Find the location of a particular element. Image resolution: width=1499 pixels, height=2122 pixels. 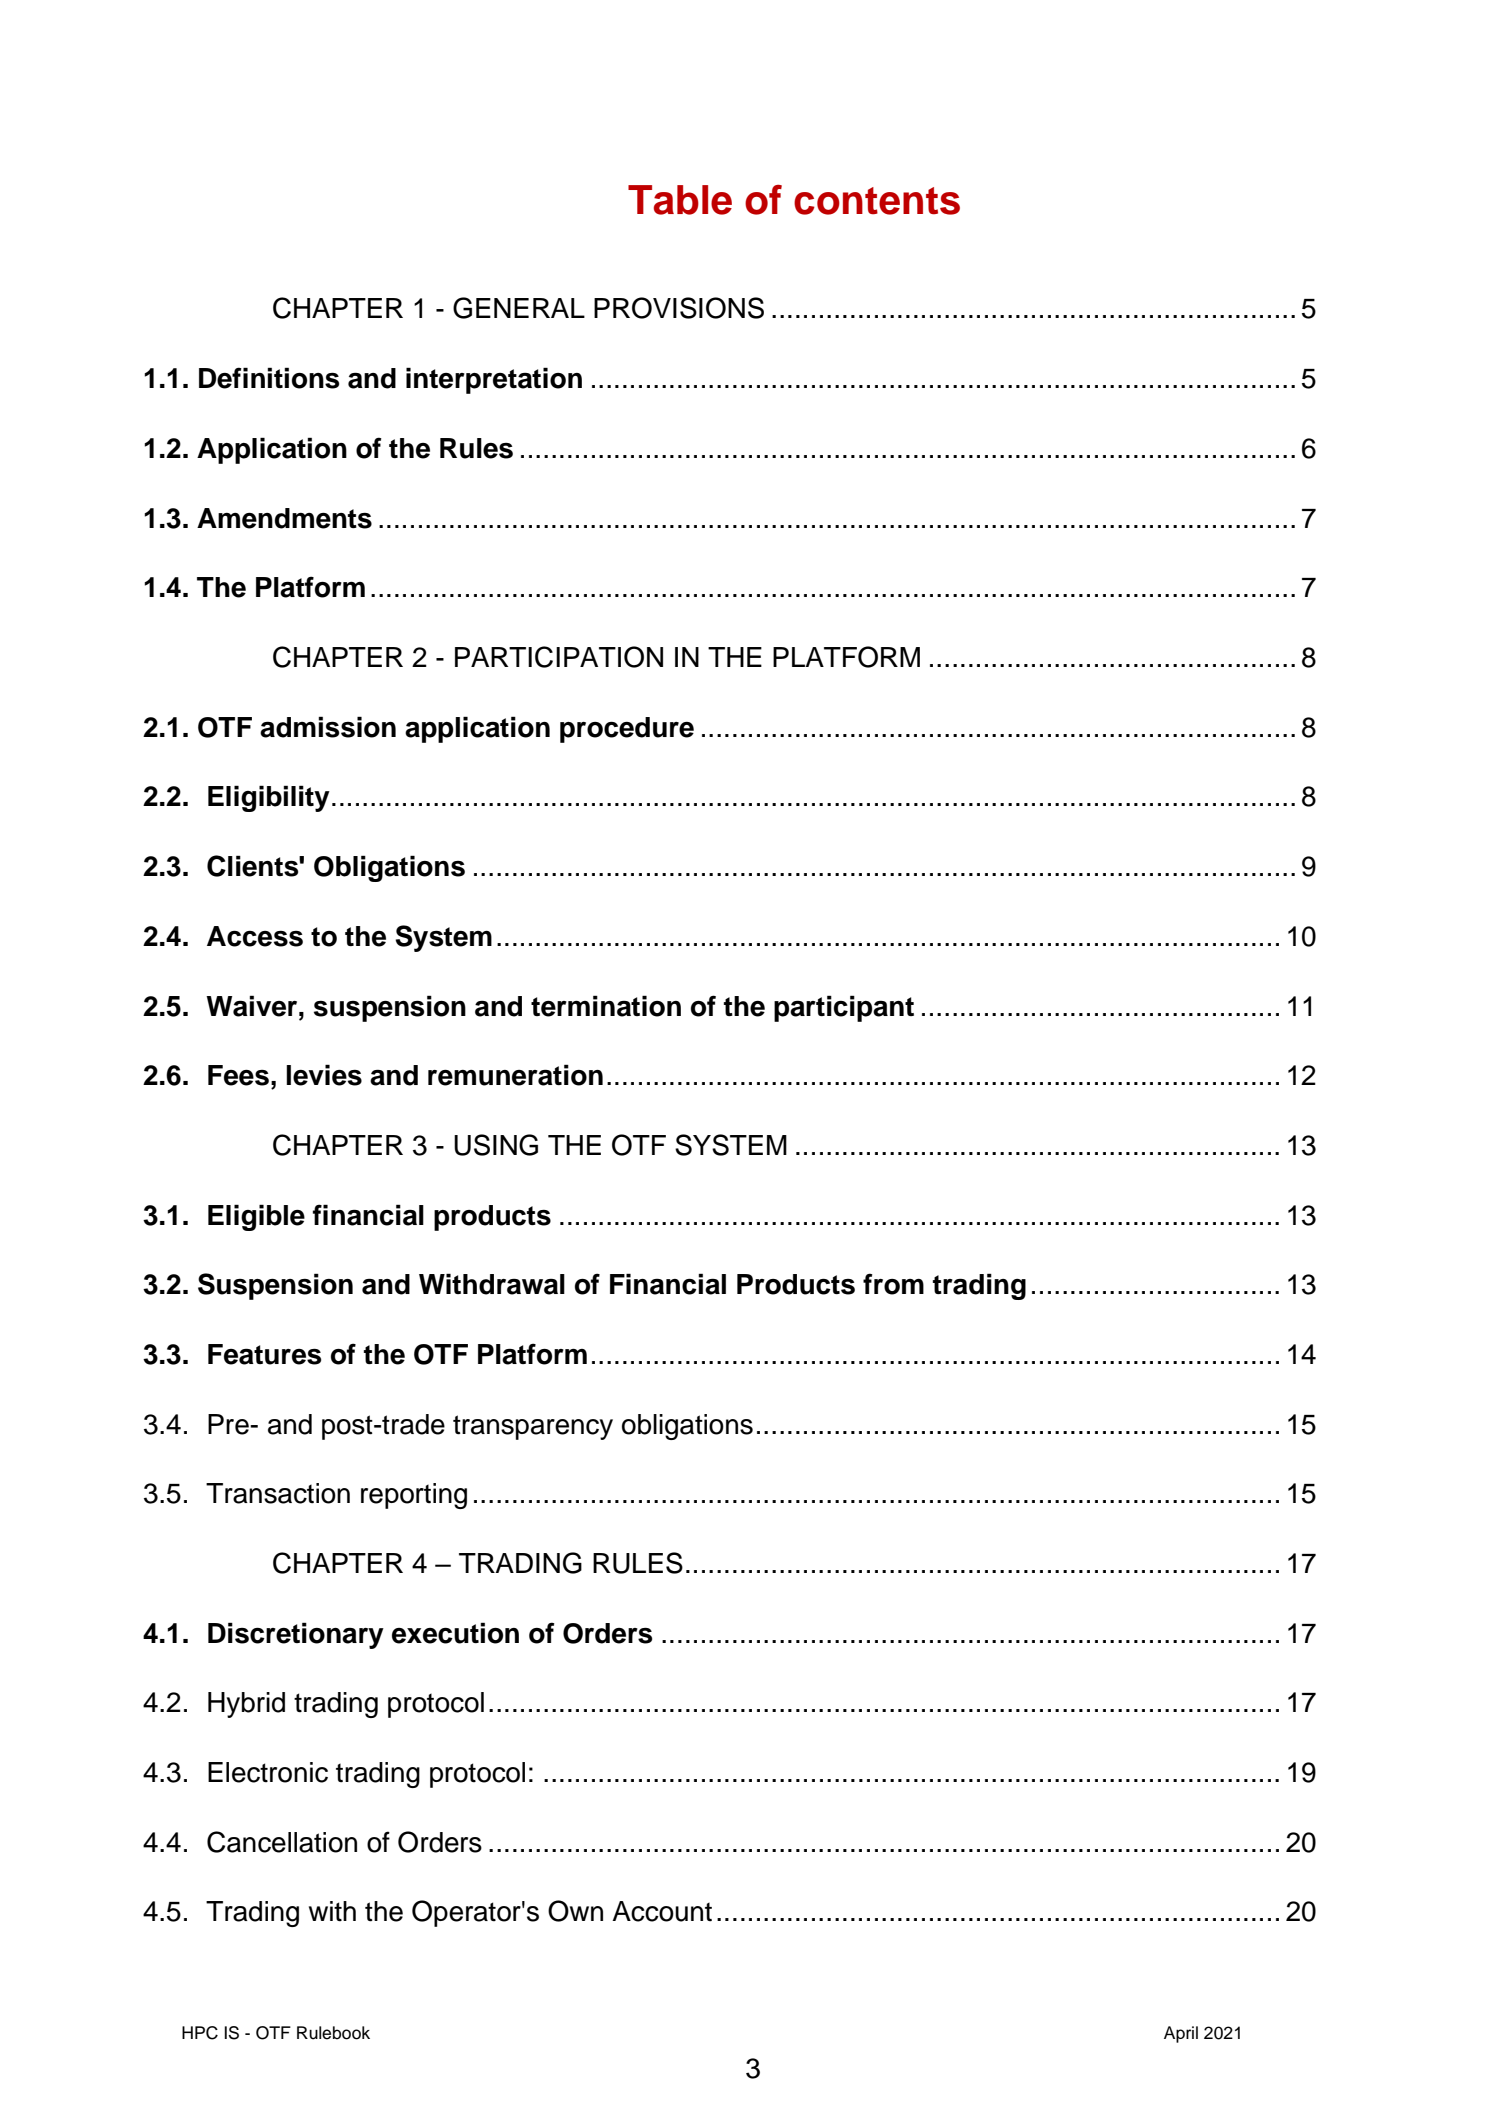

Rulebook is located at coordinates (333, 2033).
